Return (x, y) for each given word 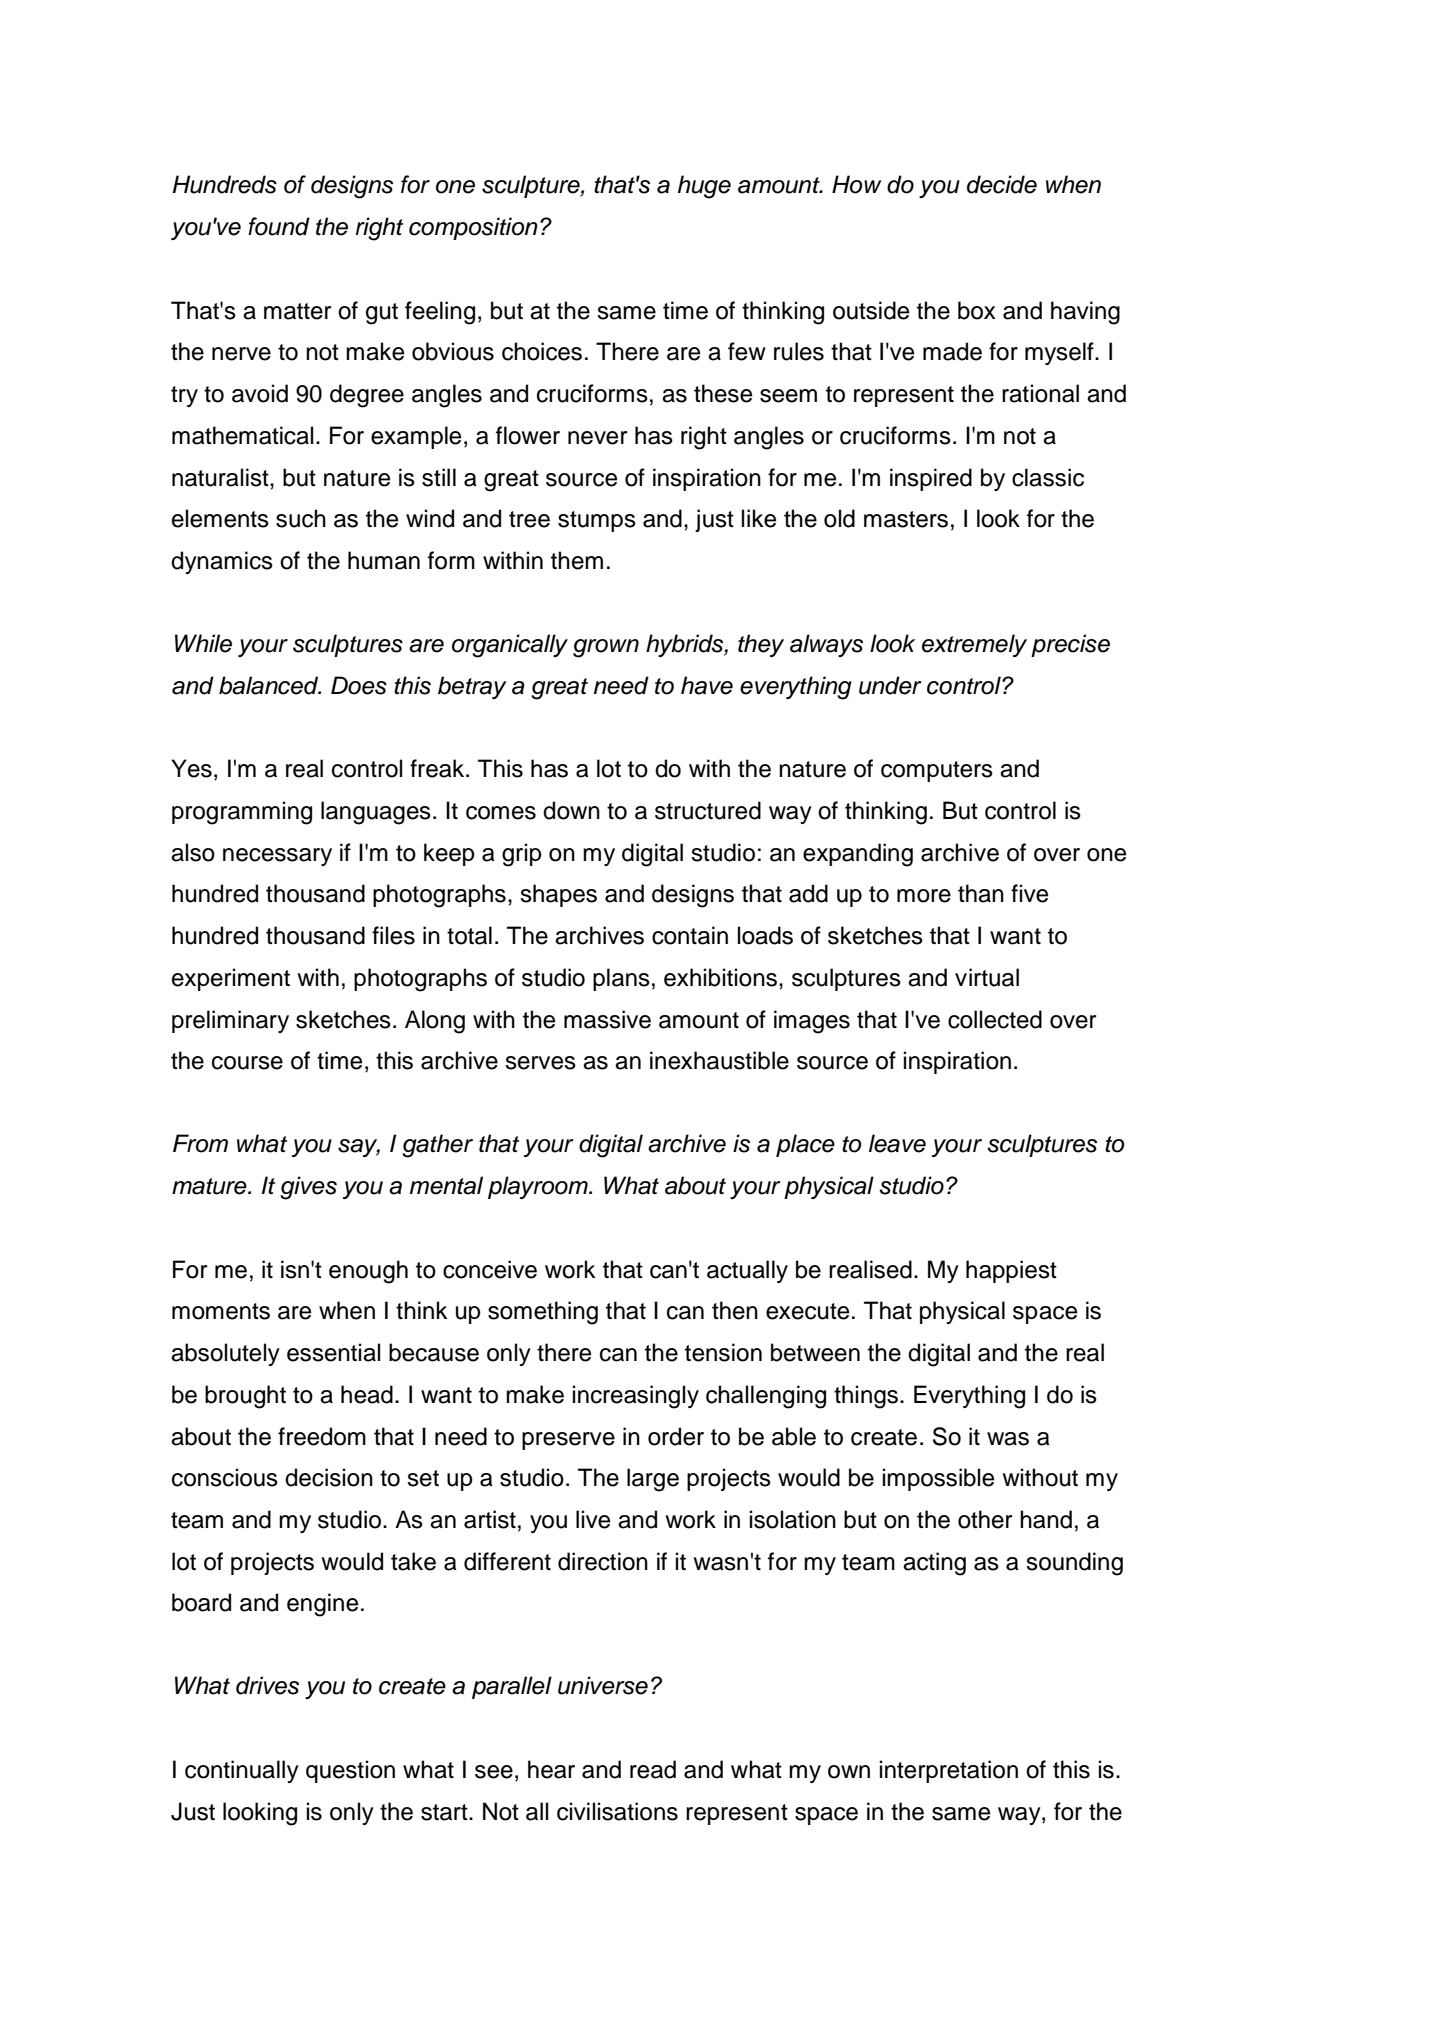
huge (704, 187)
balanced (270, 685)
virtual (987, 977)
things (866, 1397)
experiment (231, 979)
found (279, 226)
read (653, 1769)
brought (245, 1397)
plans (621, 979)
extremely (974, 645)
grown (606, 648)
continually (242, 1771)
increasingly (636, 1397)
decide (1002, 184)
